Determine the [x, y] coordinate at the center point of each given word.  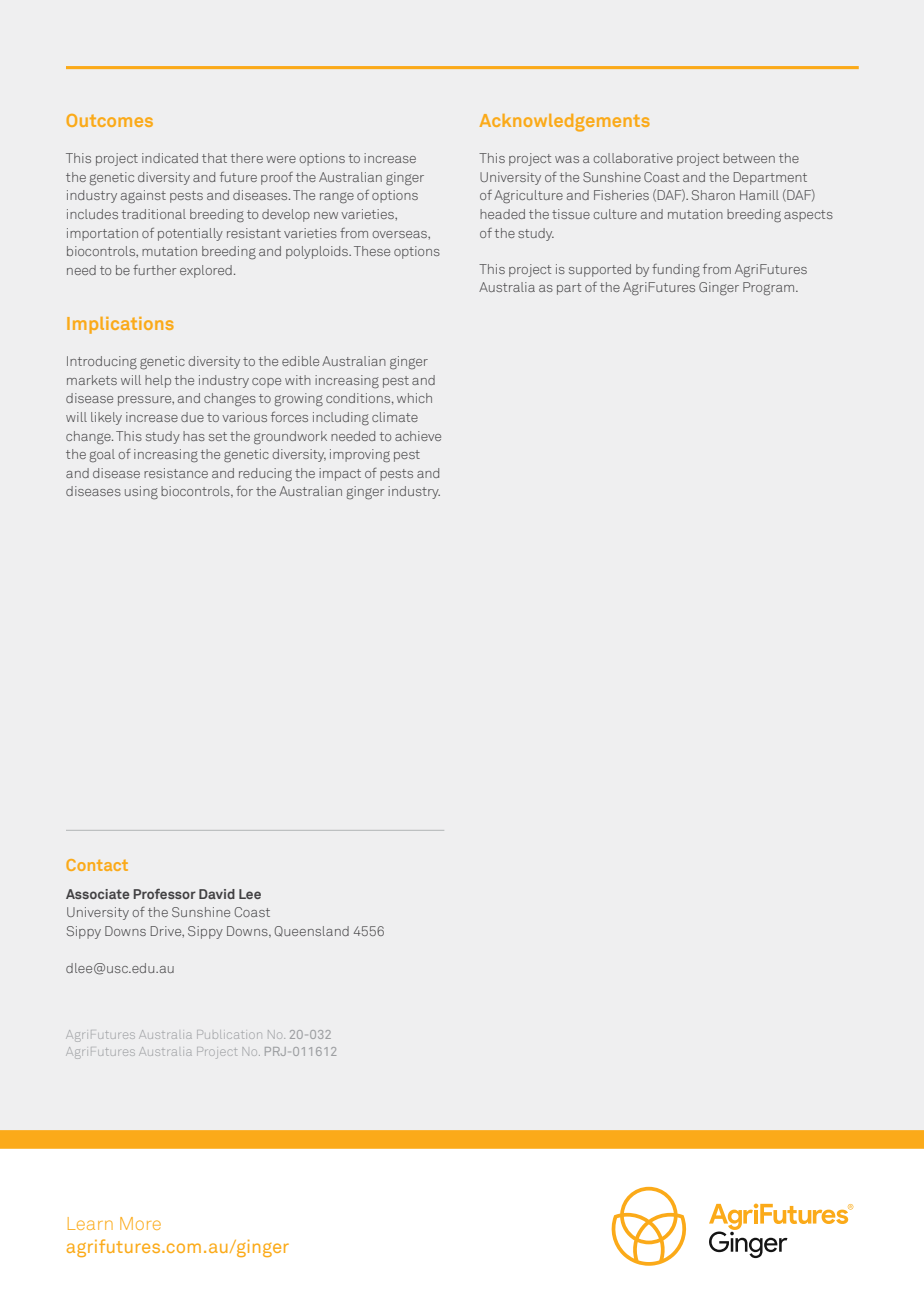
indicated [170, 158]
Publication [229, 1034]
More [140, 1223]
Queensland [312, 931]
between [749, 158]
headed [502, 214]
